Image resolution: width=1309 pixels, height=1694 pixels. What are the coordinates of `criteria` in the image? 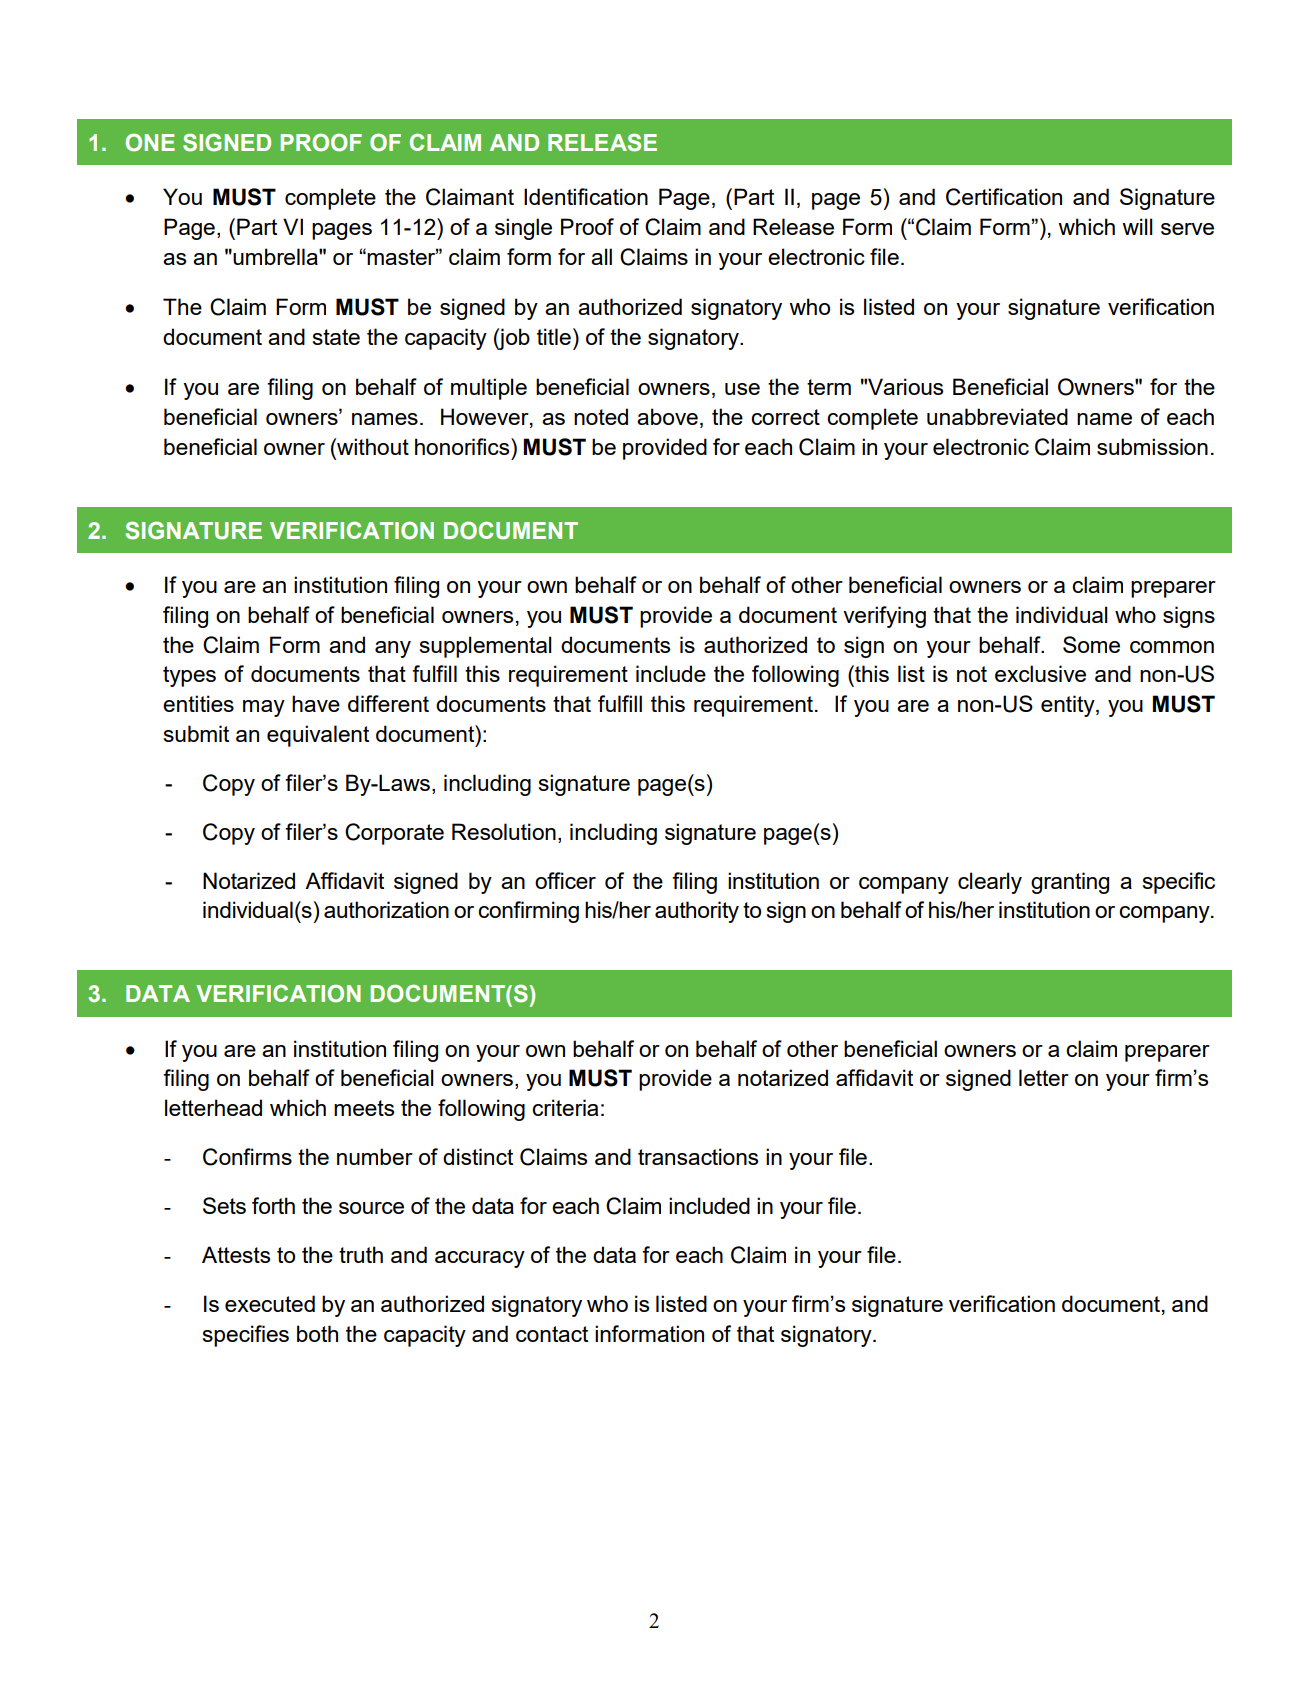 It's located at (565, 1107).
